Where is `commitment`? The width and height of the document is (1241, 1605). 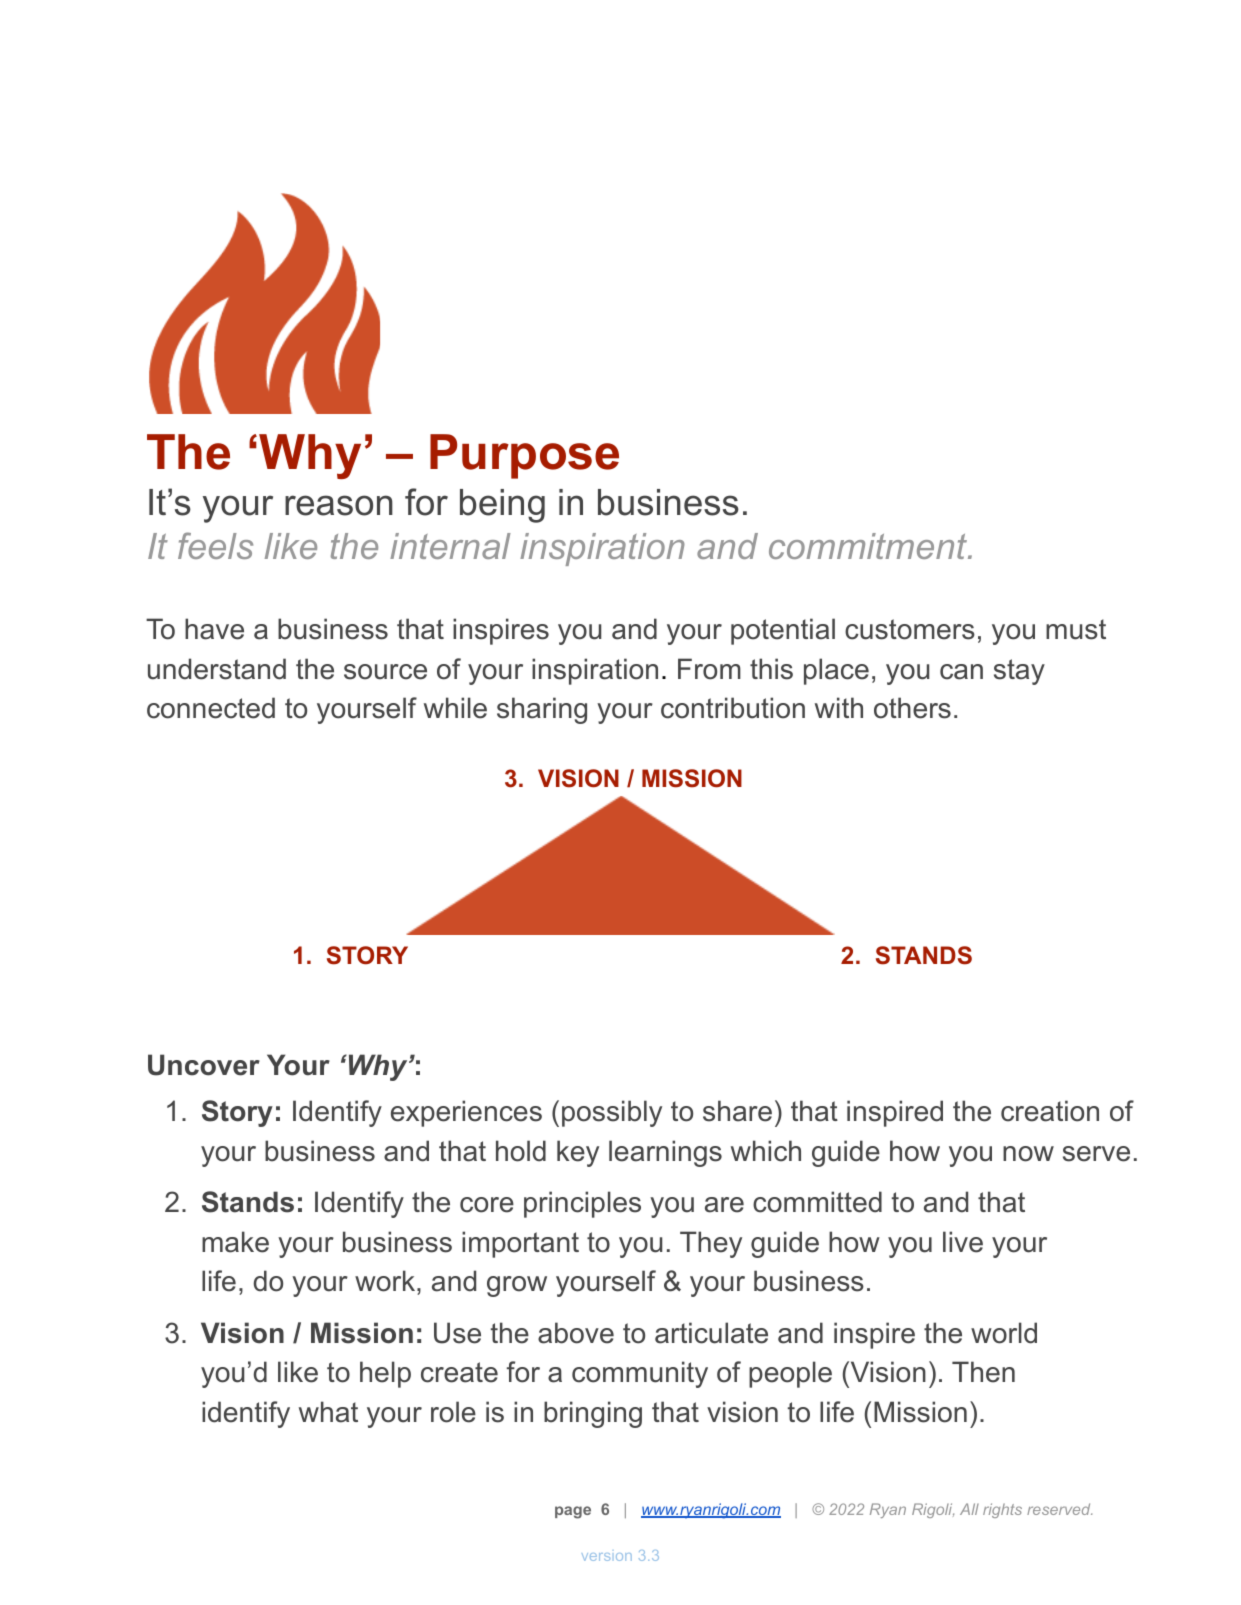
commitment is located at coordinates (869, 546).
